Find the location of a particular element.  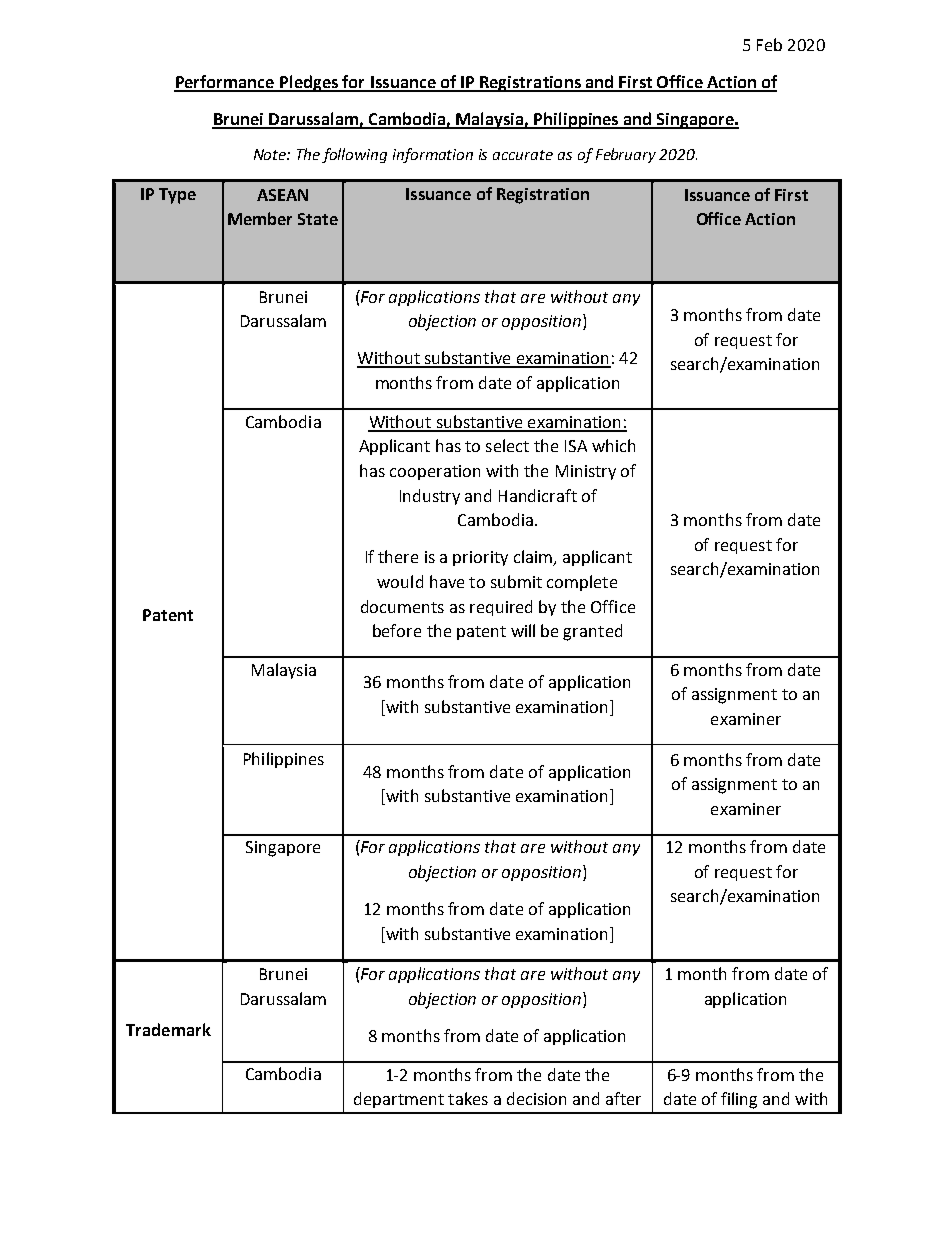

information is located at coordinates (433, 155).
